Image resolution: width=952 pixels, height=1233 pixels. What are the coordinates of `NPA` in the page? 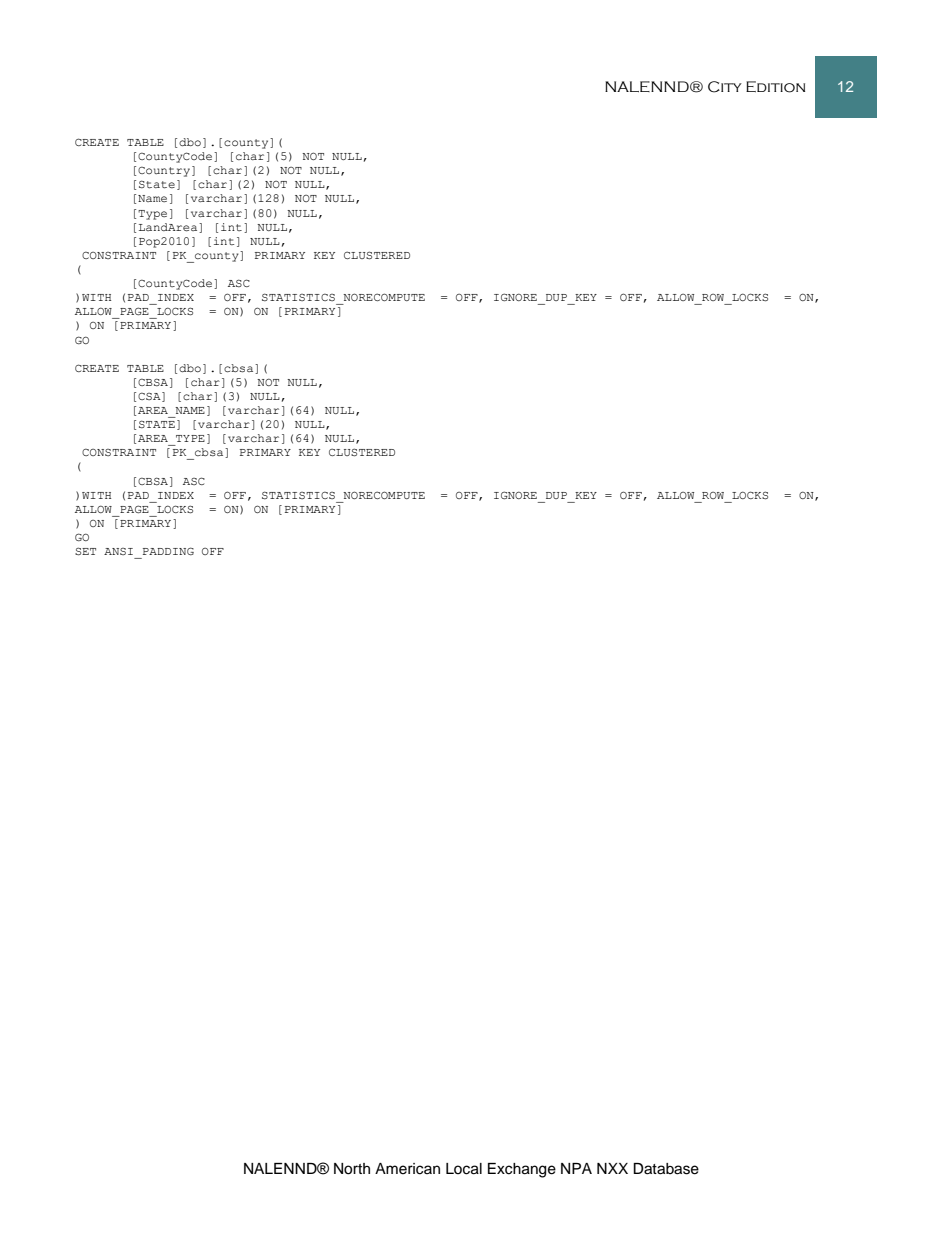 It's located at (576, 1168).
